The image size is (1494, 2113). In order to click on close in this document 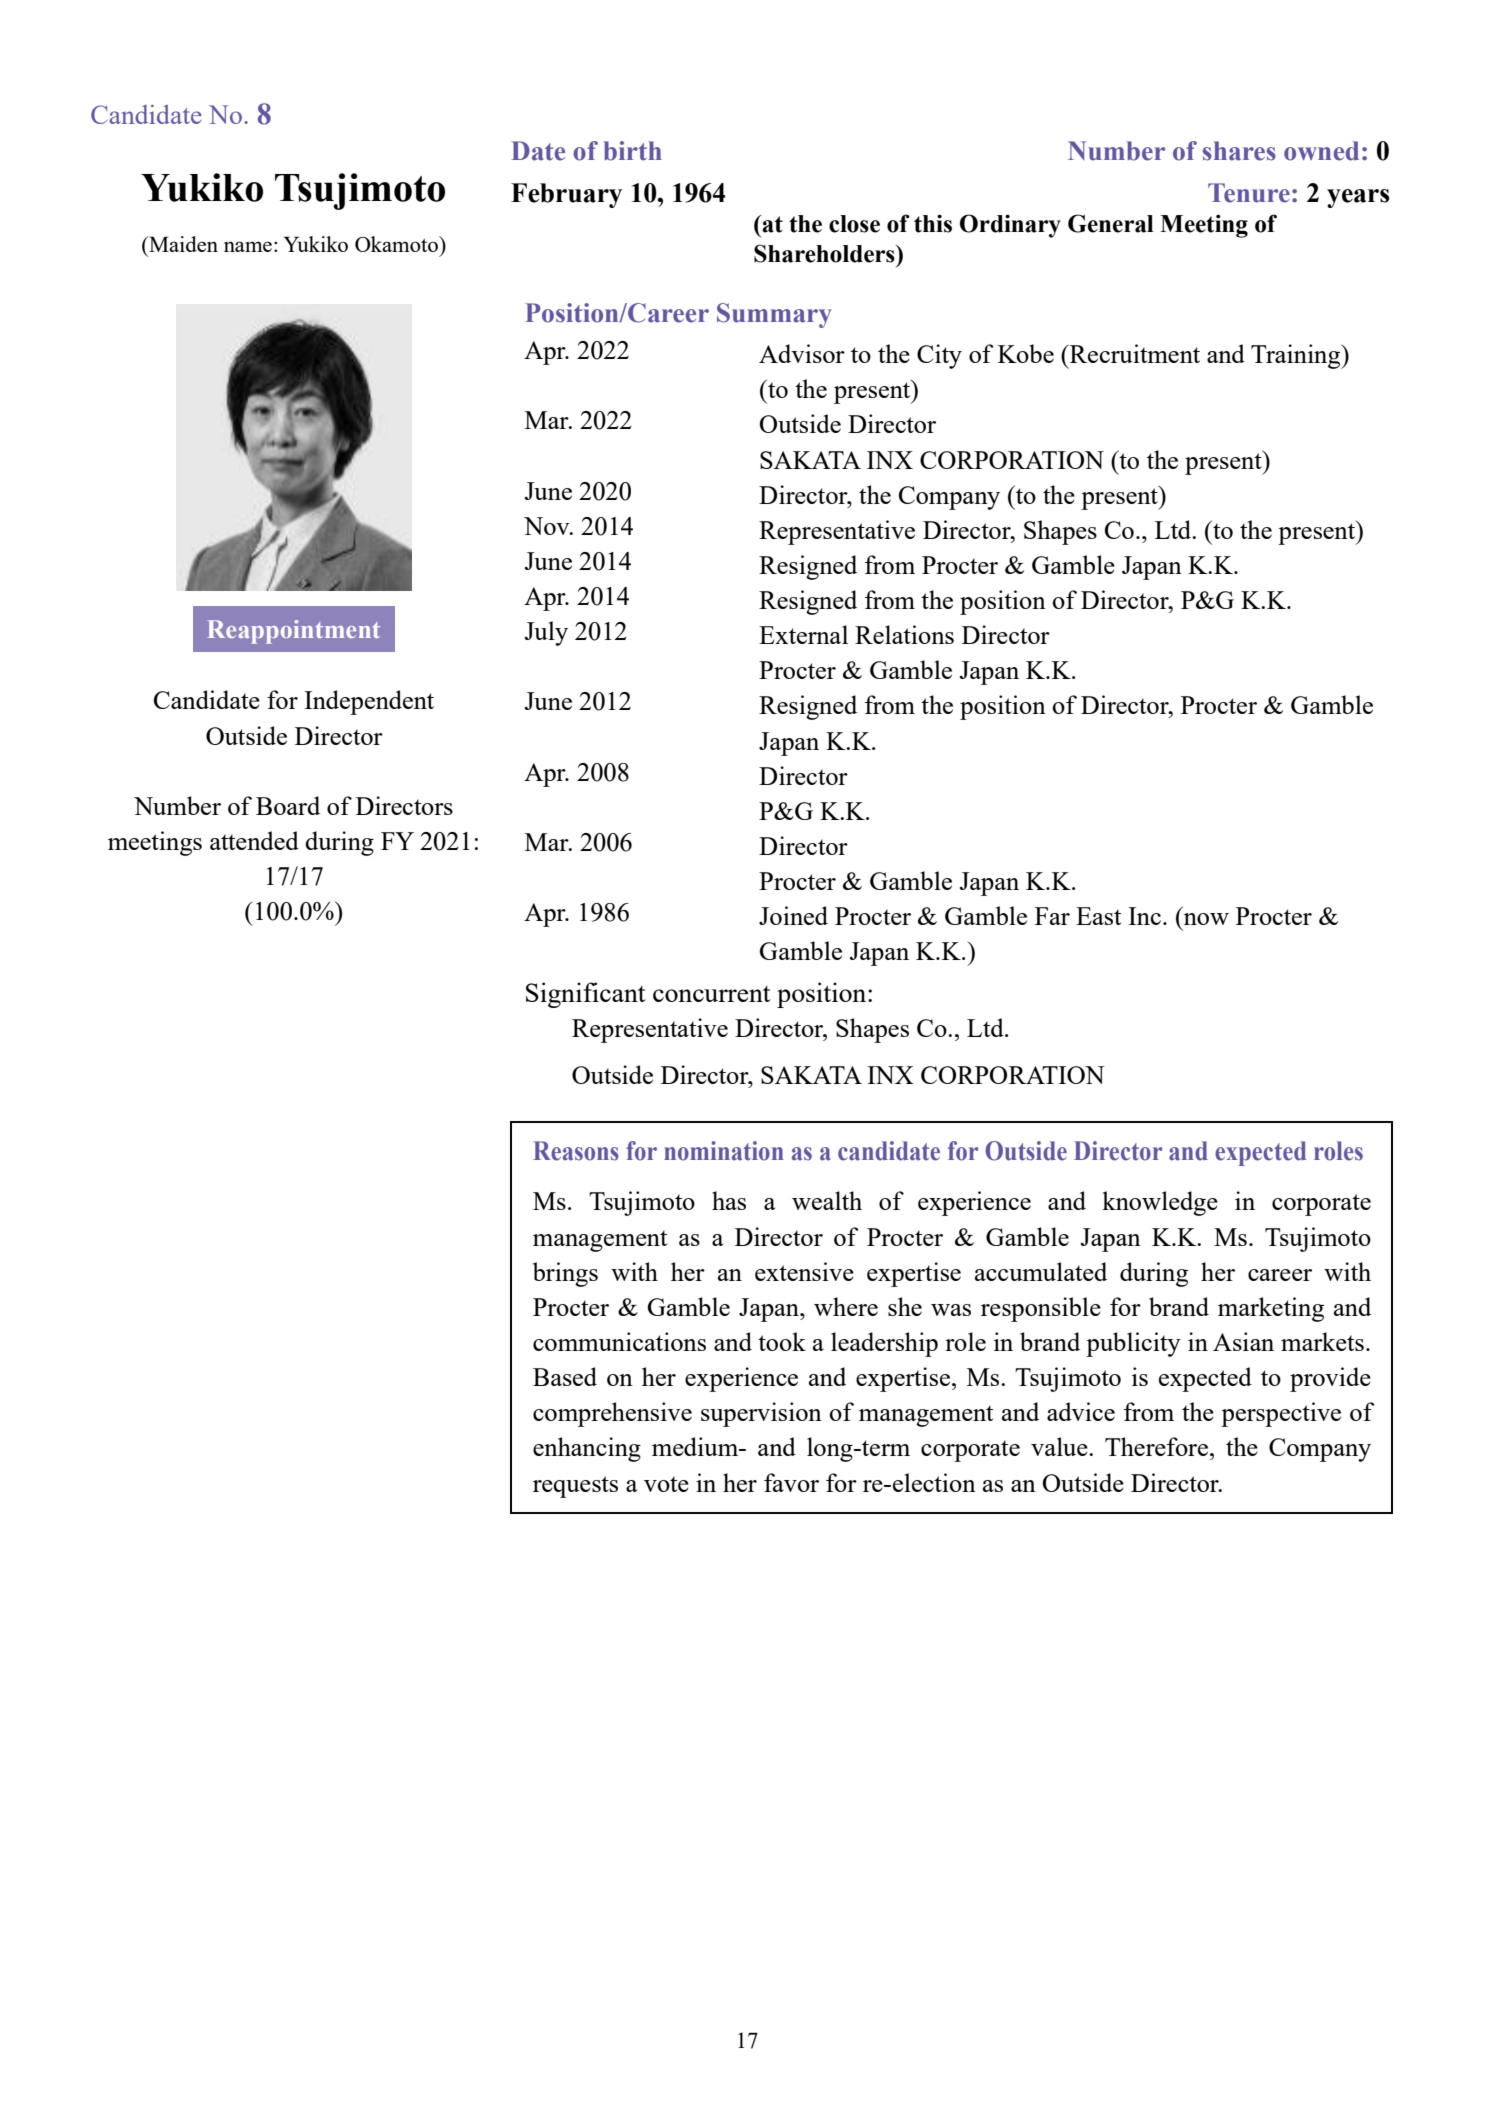, I will do `click(854, 224)`.
